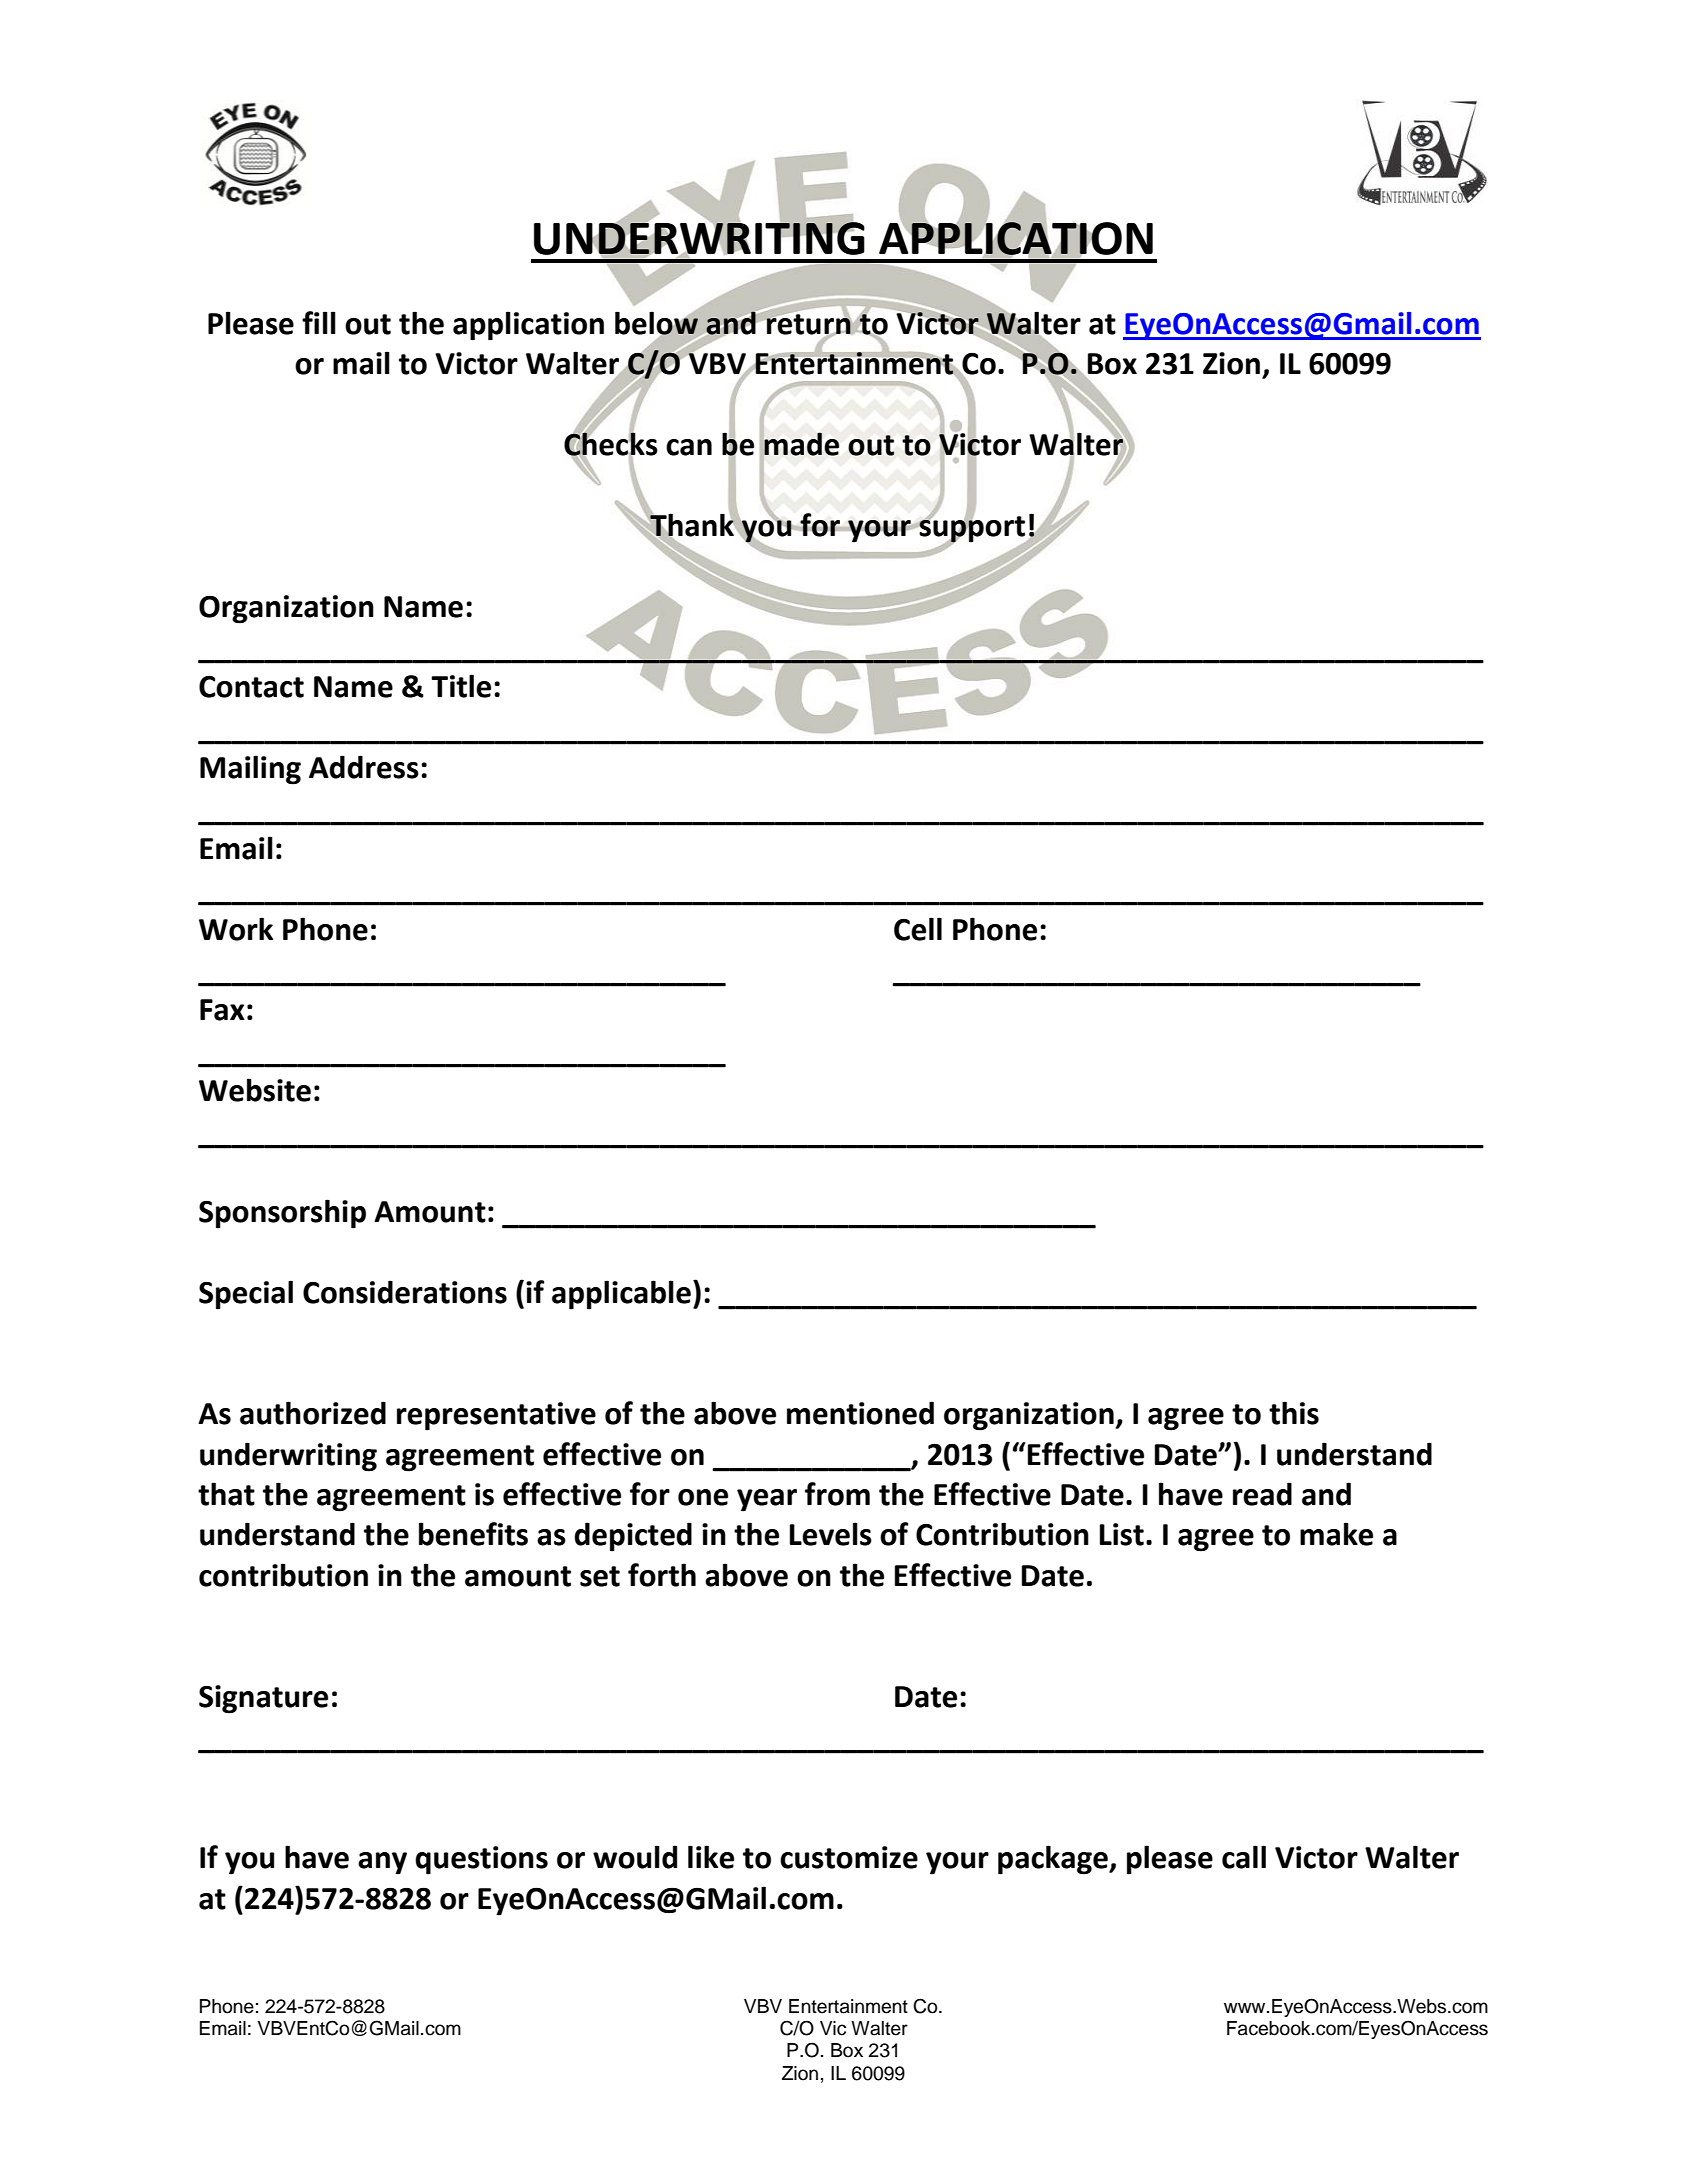 This screenshot has width=1687, height=2183. Describe the element at coordinates (972, 529) in the screenshot. I see `support` at that location.
